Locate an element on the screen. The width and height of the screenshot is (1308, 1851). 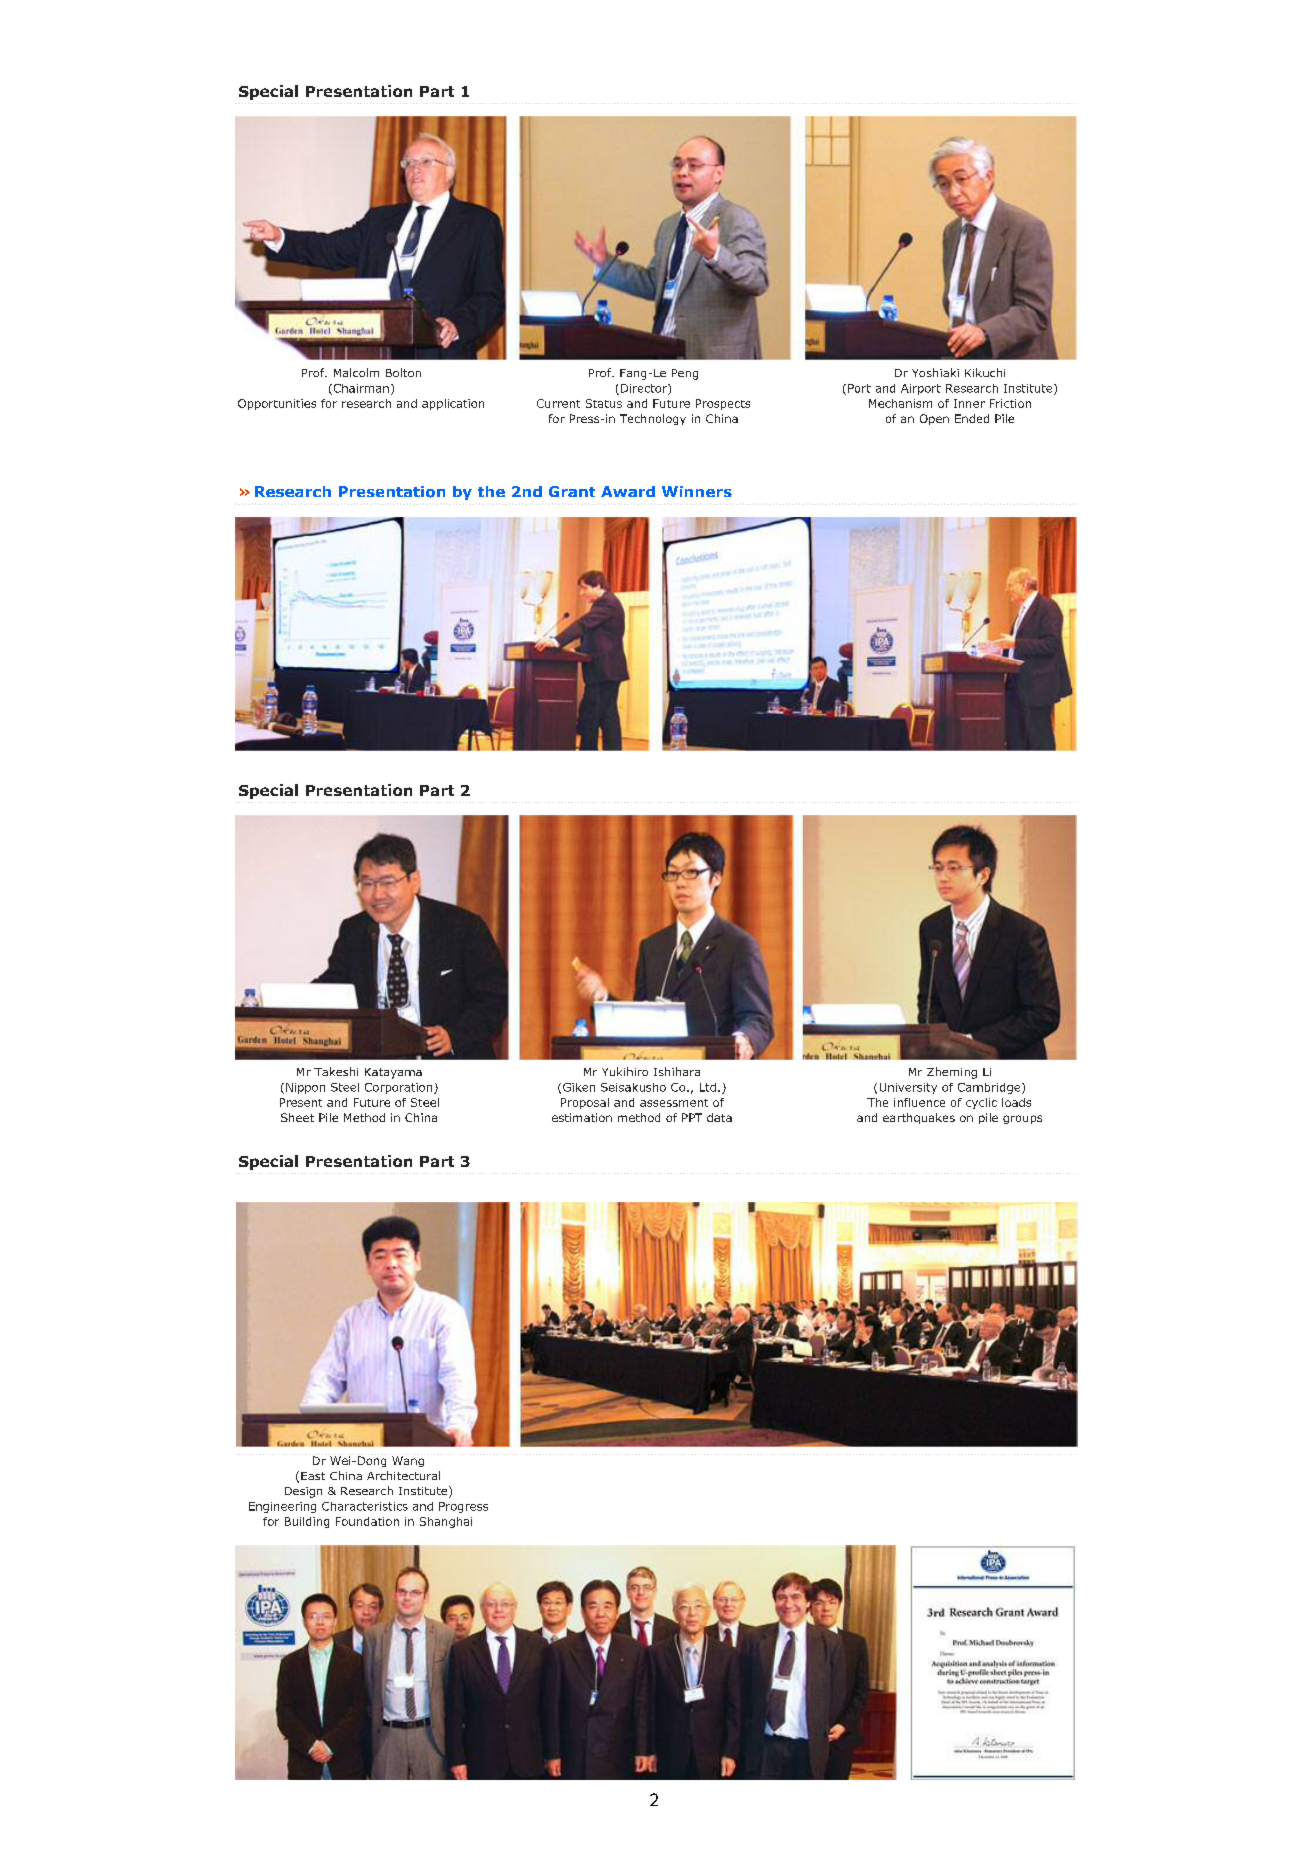
Ishihara is located at coordinates (677, 1071).
